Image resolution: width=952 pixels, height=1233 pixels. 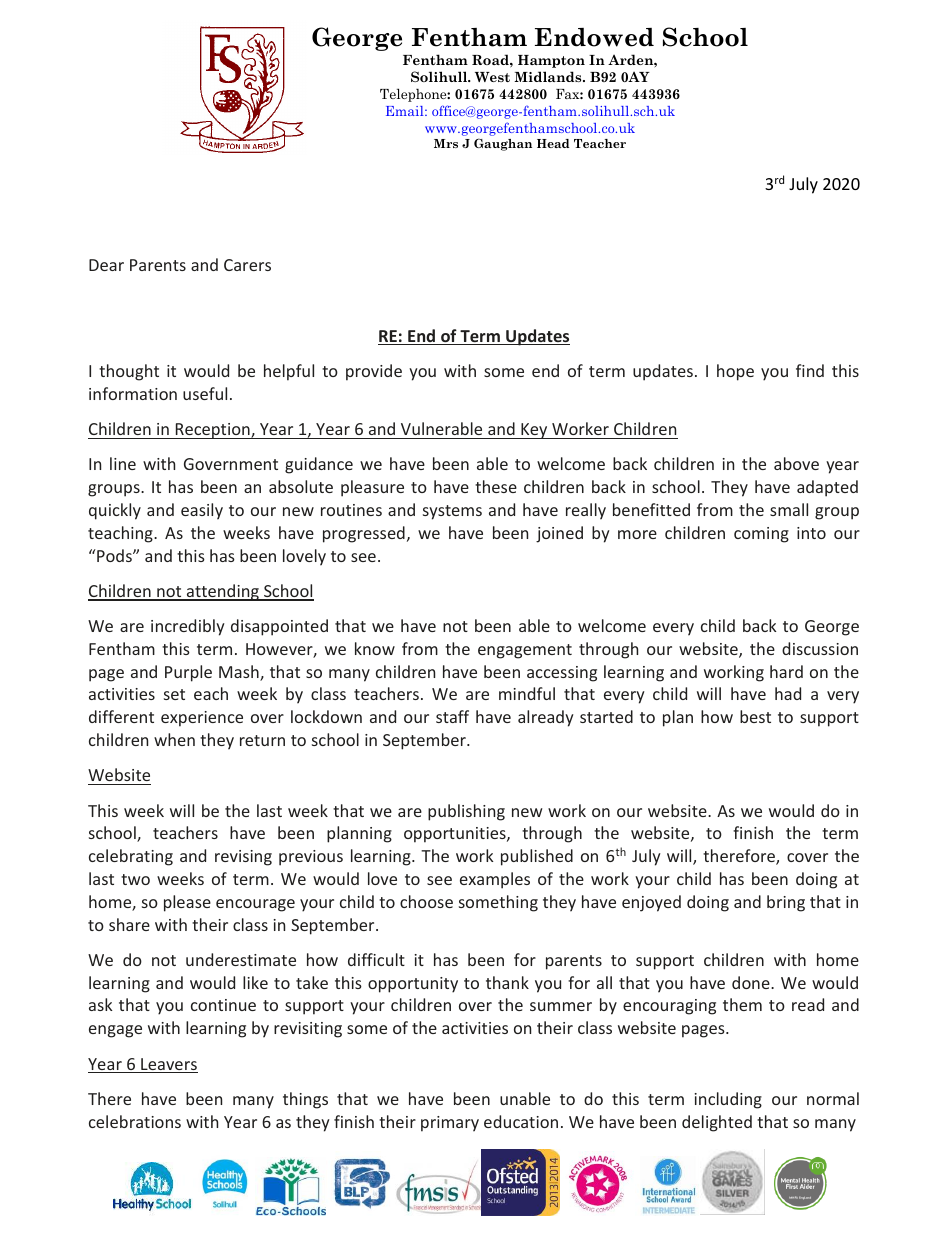 I want to click on thought, so click(x=129, y=372).
